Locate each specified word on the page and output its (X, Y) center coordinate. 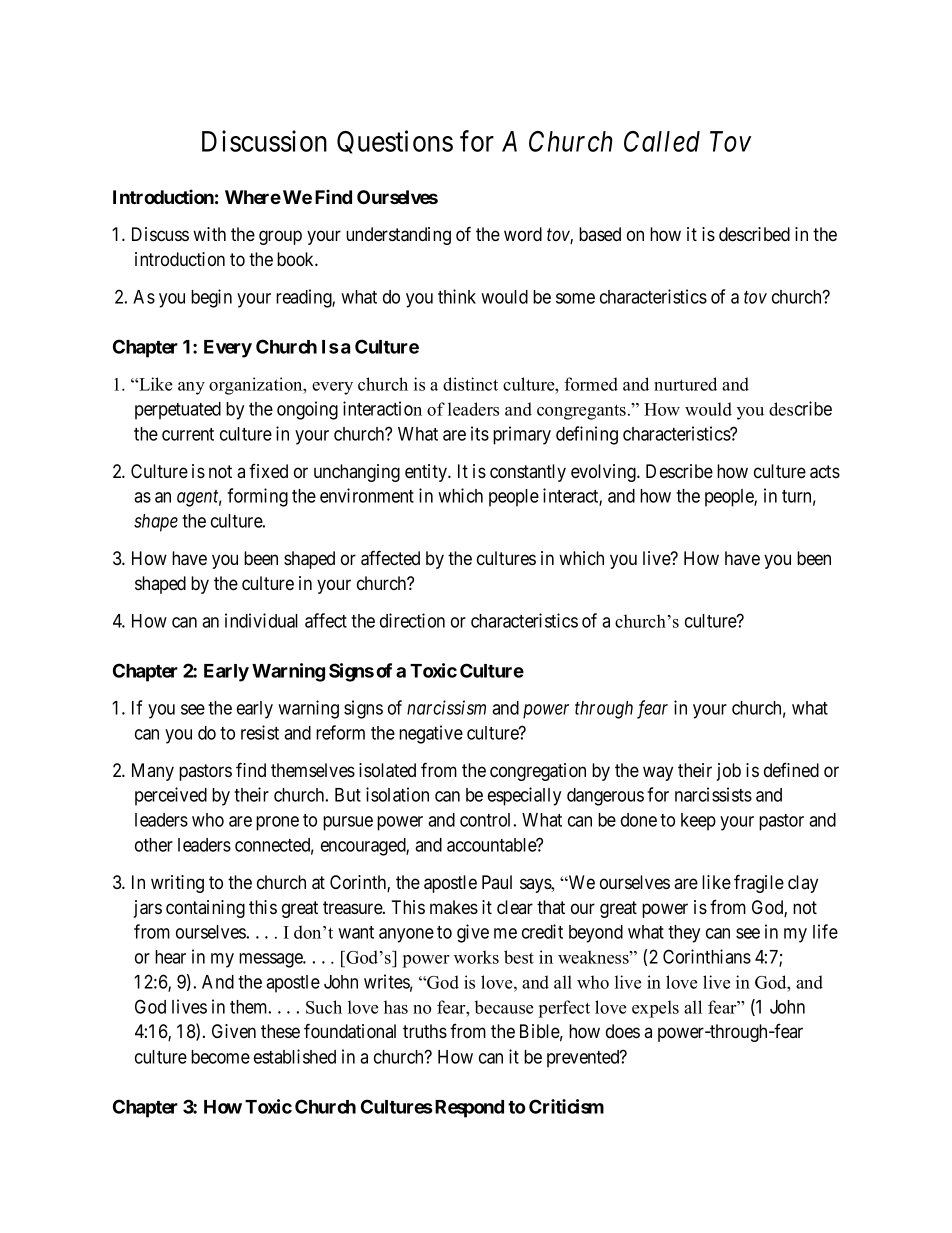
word (523, 234)
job (729, 772)
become (220, 1057)
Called (662, 141)
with (209, 234)
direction (412, 620)
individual (261, 620)
